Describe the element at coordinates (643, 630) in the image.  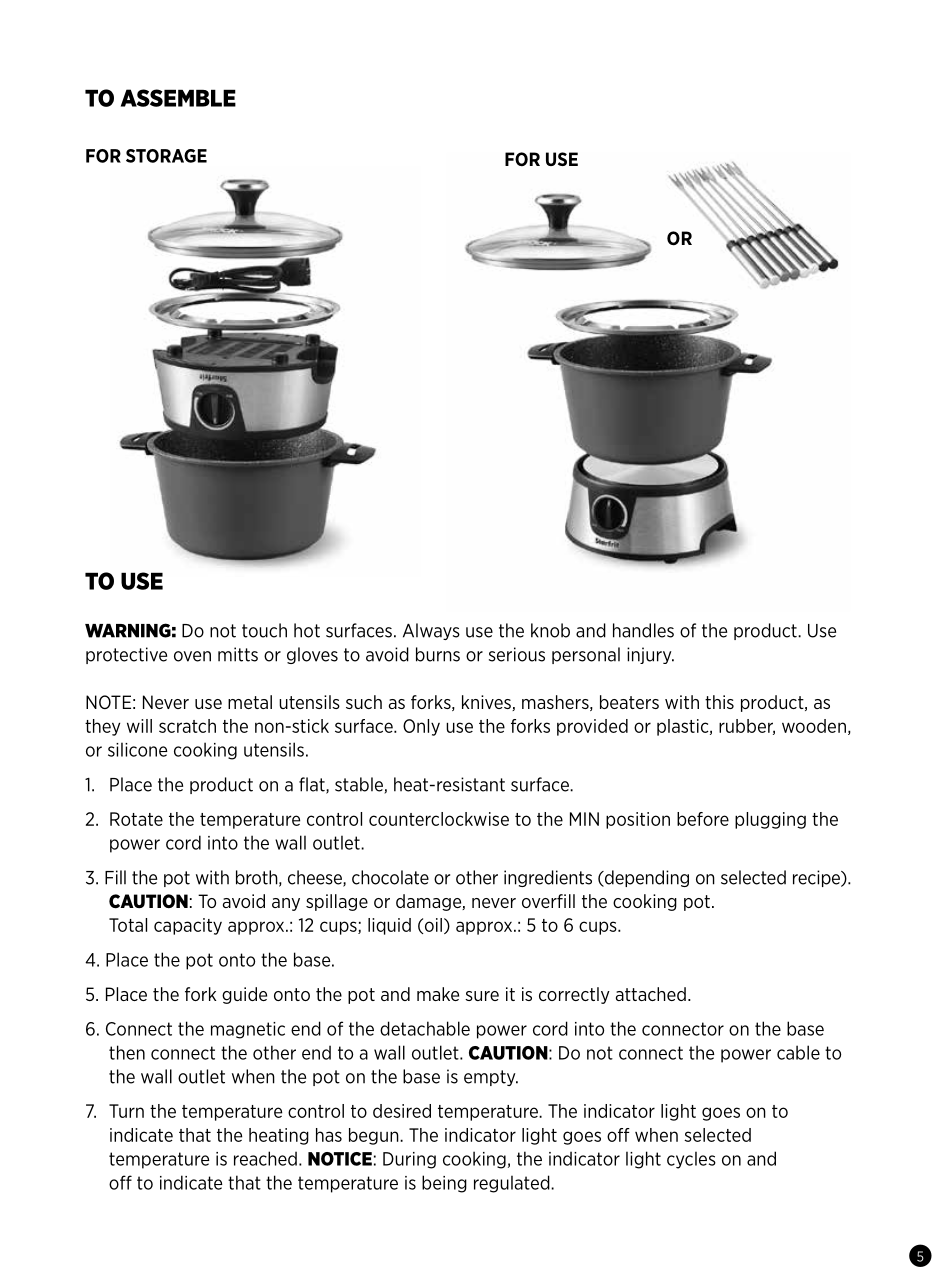
I see `handles` at that location.
